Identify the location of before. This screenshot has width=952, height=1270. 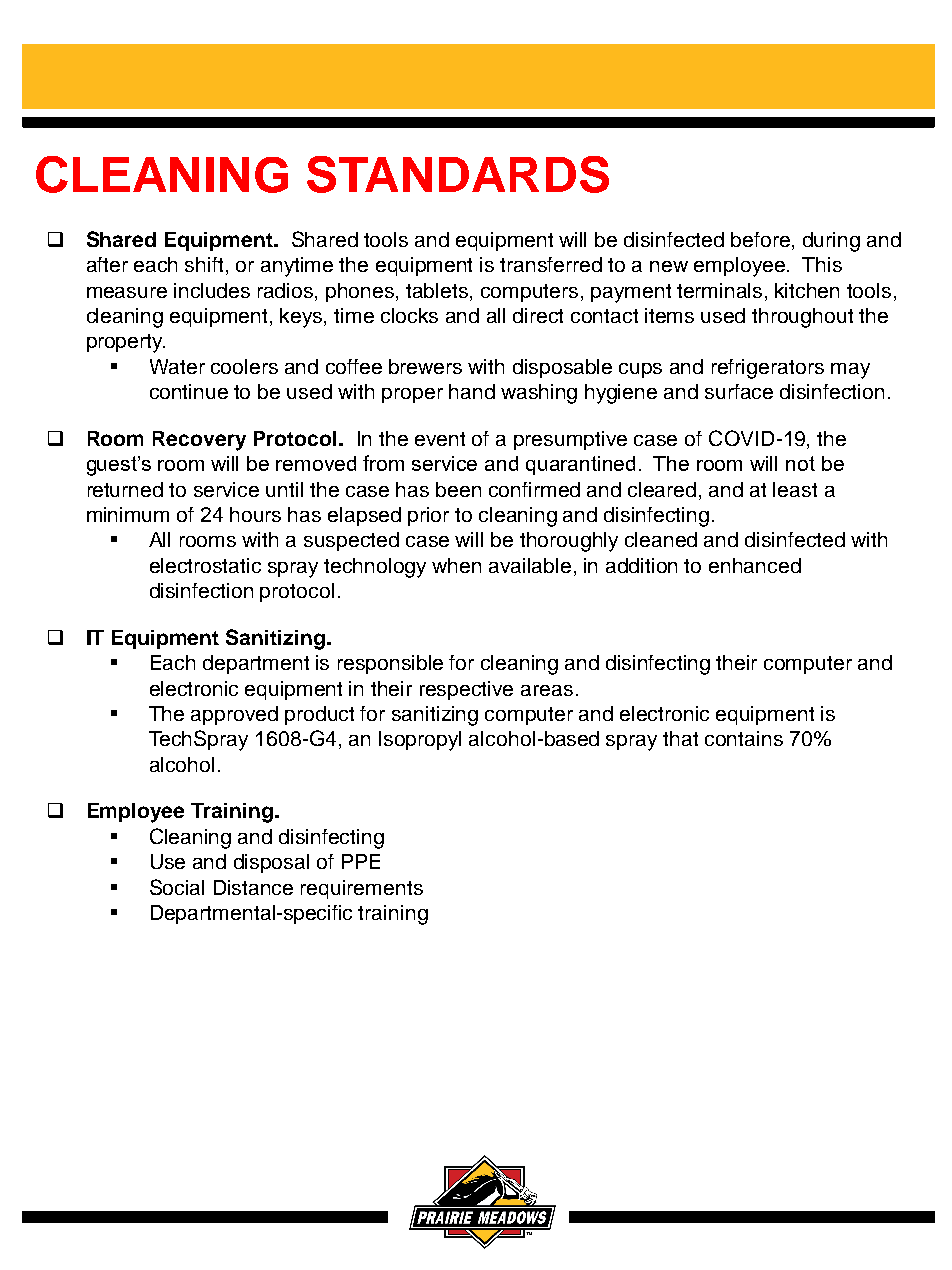
(762, 241).
